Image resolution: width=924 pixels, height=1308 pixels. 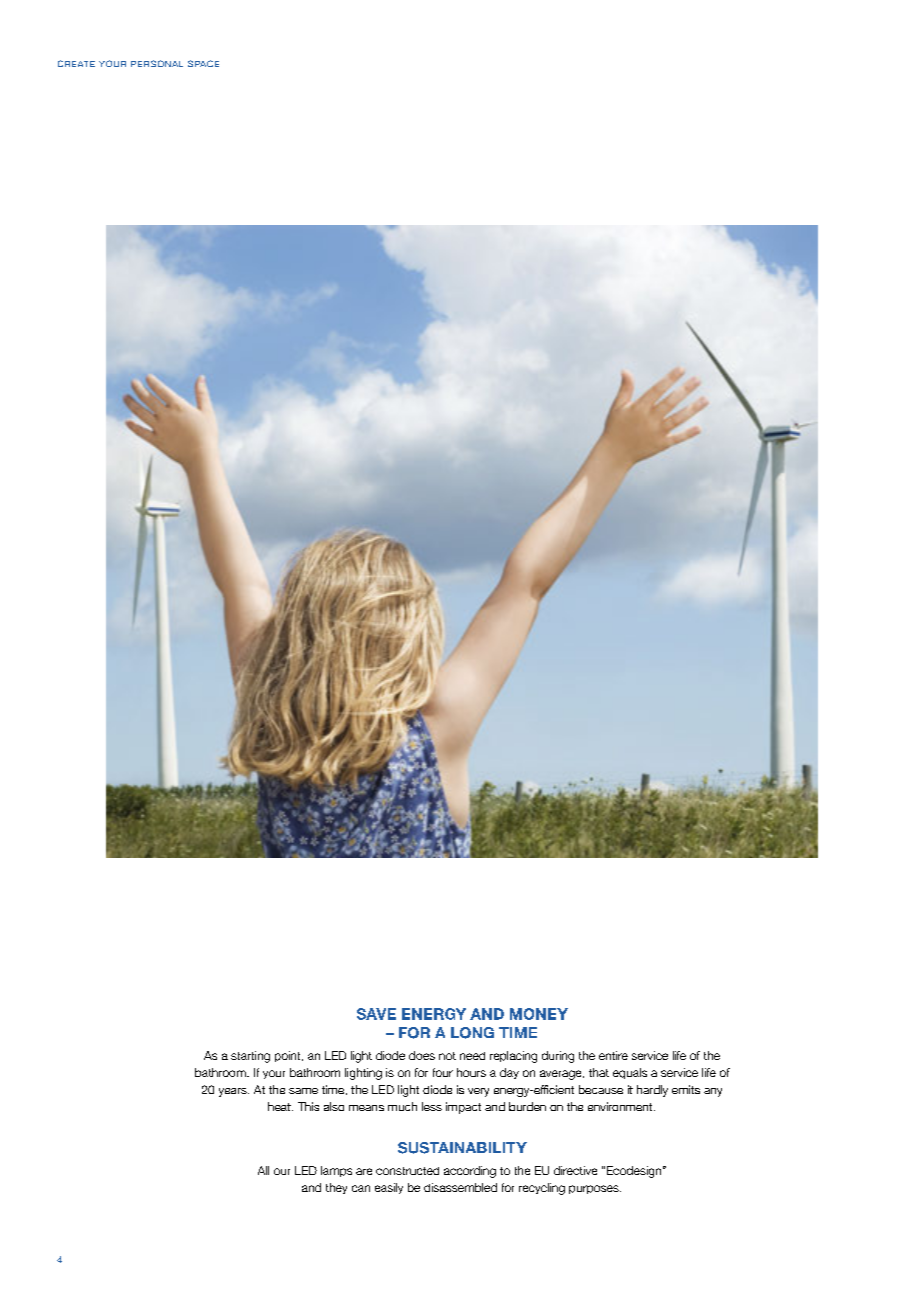 I want to click on during, so click(x=558, y=1057).
